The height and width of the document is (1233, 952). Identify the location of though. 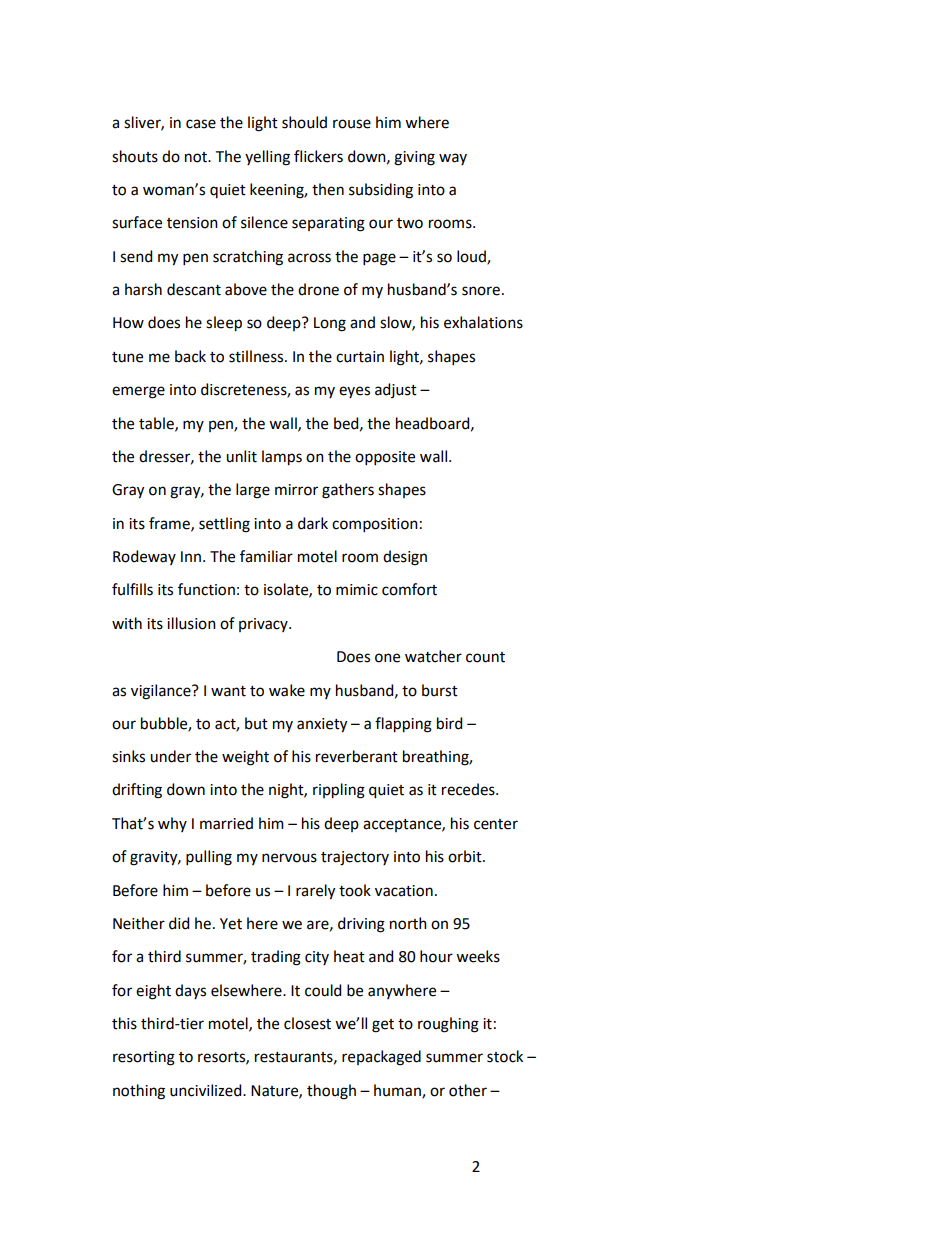
(331, 1092).
